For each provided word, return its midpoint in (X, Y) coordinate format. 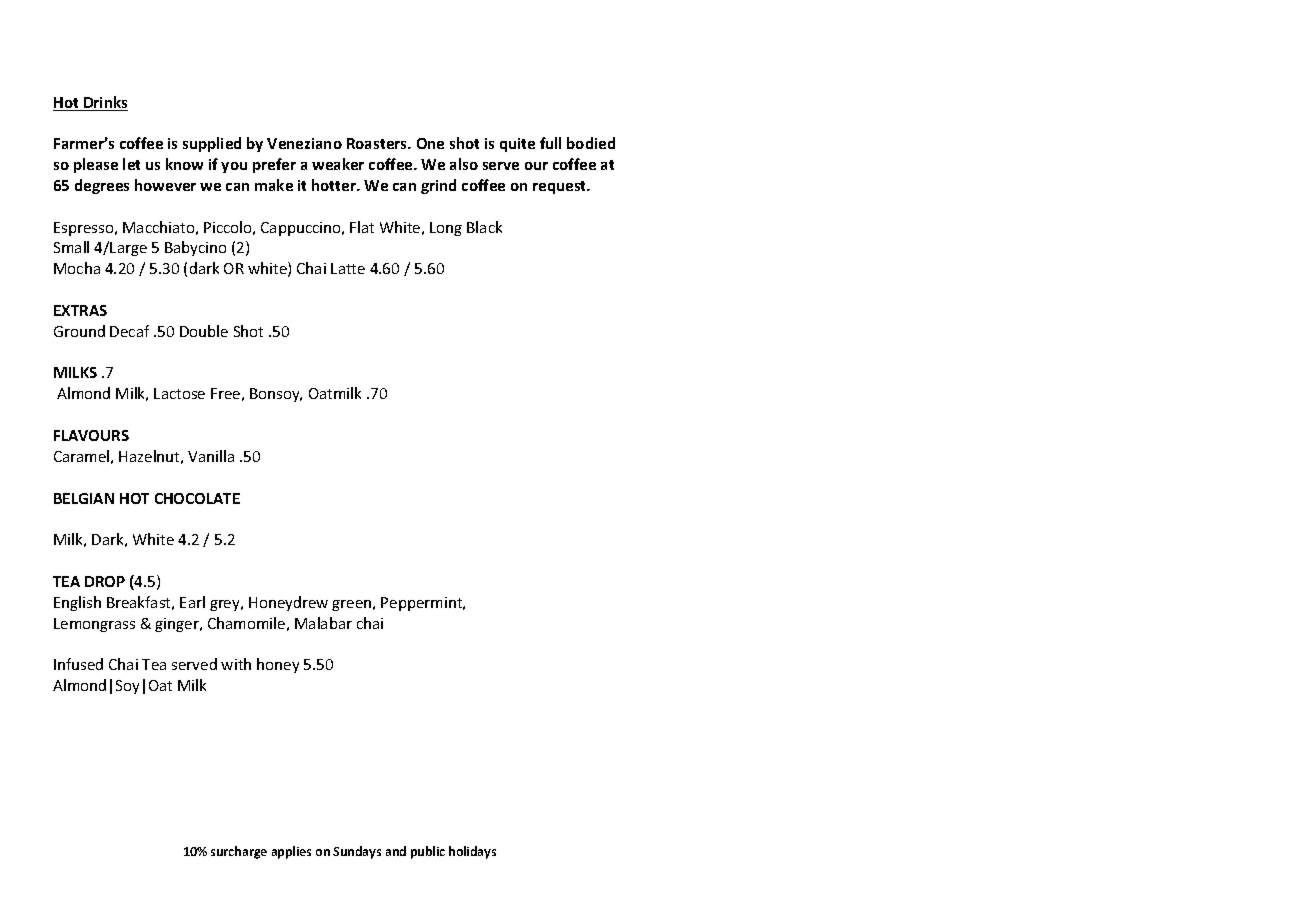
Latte (348, 268)
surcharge (239, 852)
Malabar (323, 623)
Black (484, 227)
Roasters (378, 143)
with (236, 664)
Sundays (357, 852)
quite (517, 145)
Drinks (105, 103)
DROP (105, 581)
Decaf (129, 331)
